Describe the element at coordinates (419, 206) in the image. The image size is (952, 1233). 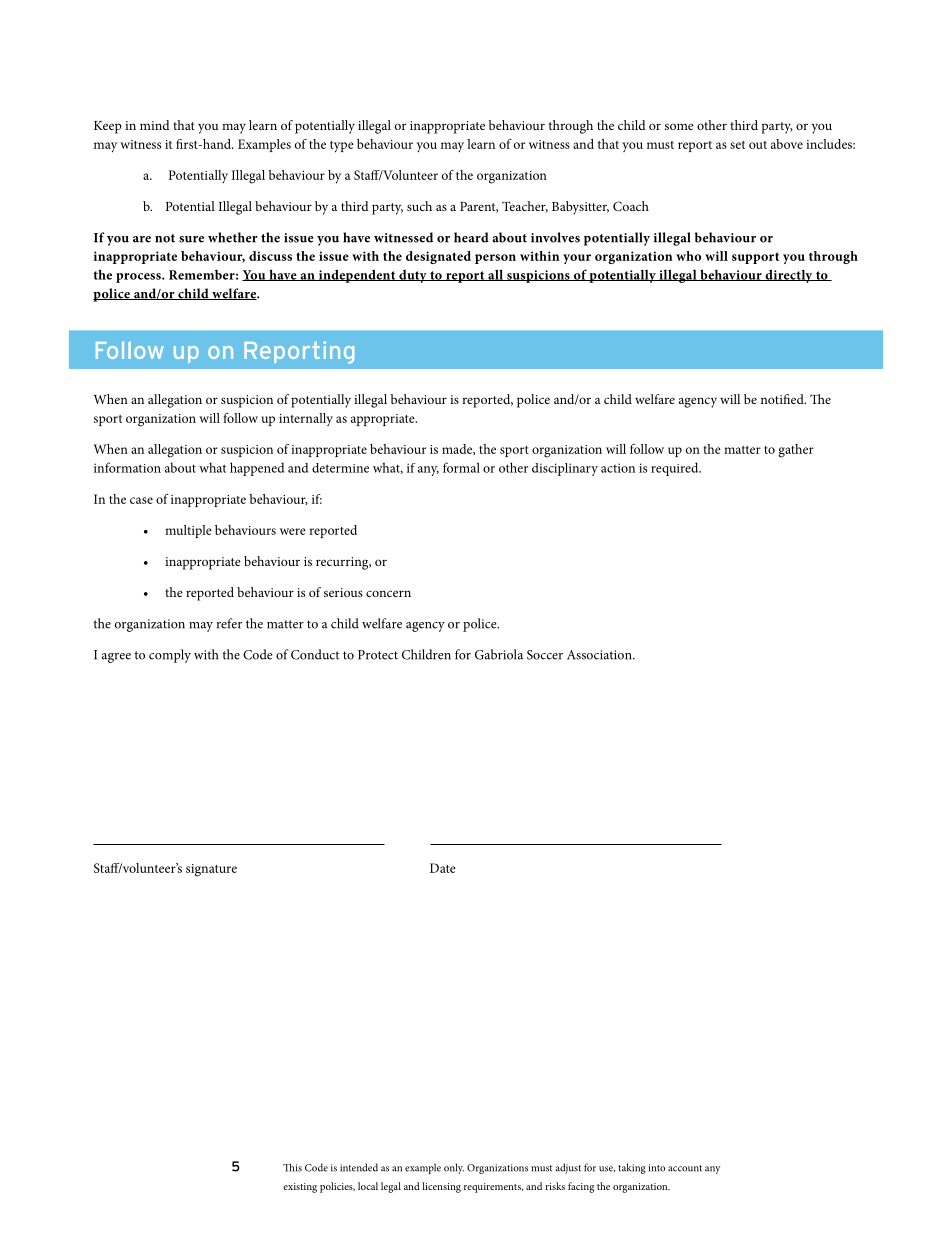
I see `such` at that location.
